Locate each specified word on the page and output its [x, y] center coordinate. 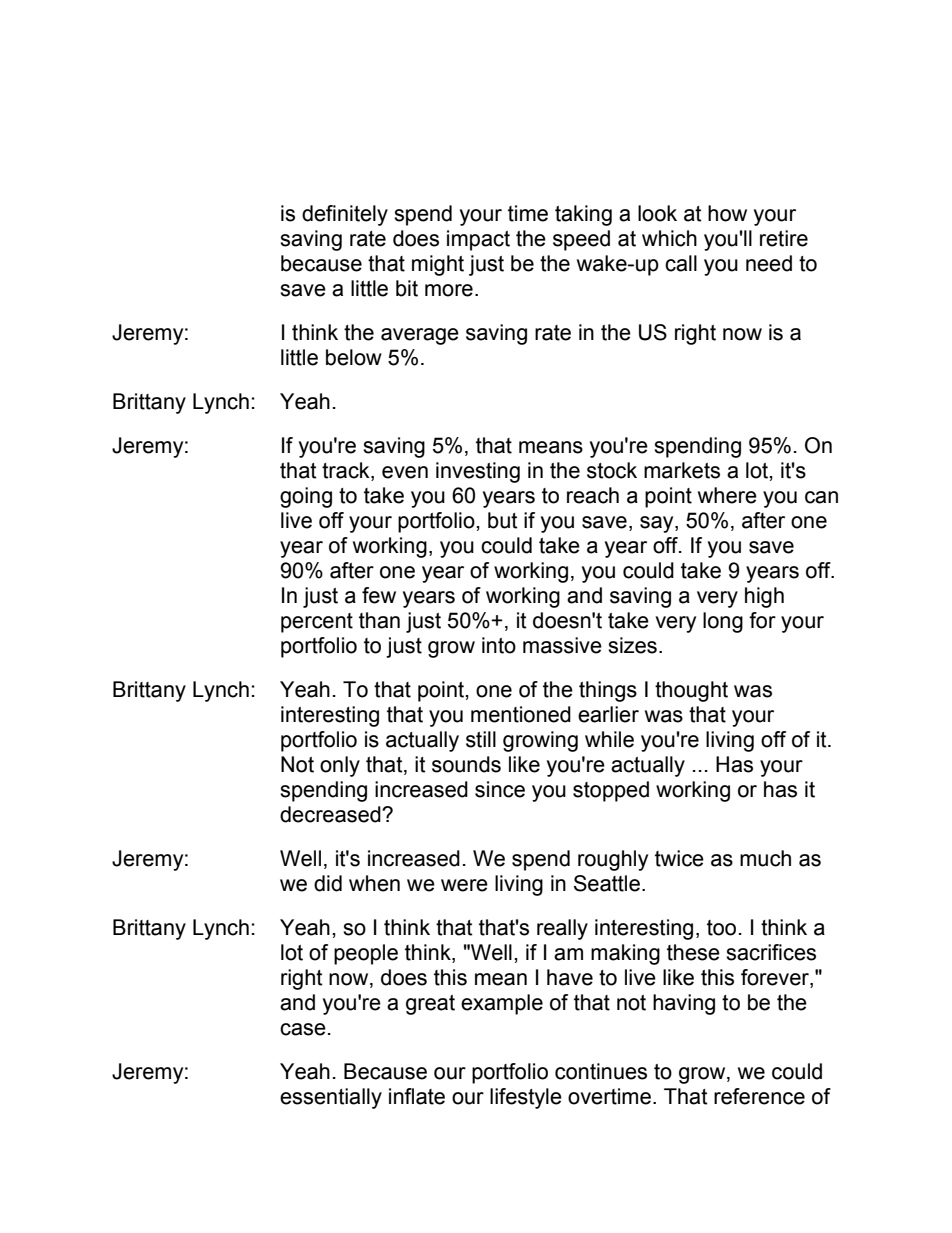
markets [682, 470]
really [562, 929]
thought [691, 691]
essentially [331, 1098]
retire [784, 238]
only [340, 766]
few [379, 595]
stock [612, 470]
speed [581, 240]
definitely [345, 215]
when [374, 883]
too [721, 928]
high [764, 597]
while [609, 739]
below [354, 357]
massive [562, 645]
